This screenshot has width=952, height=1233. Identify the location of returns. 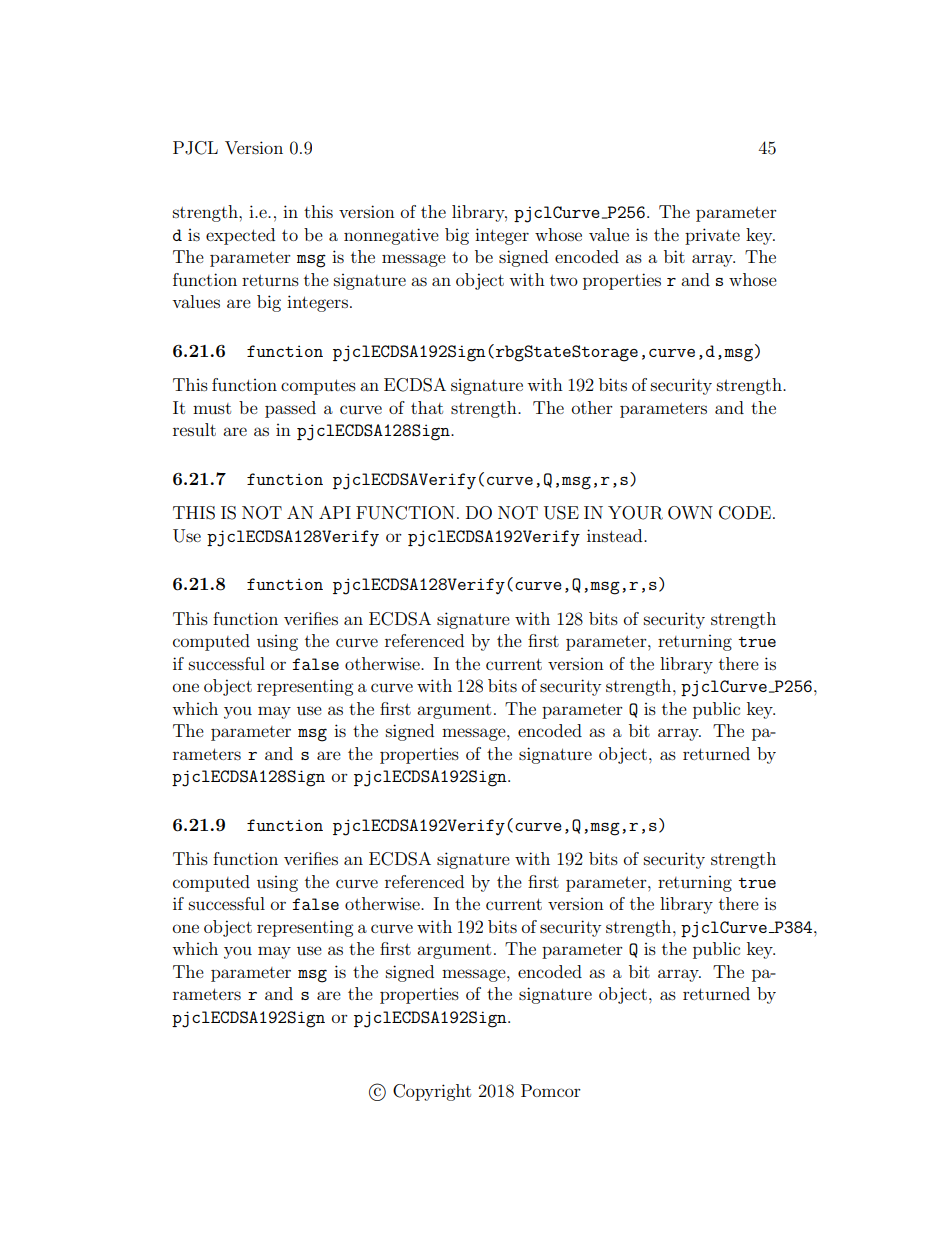
(270, 280).
